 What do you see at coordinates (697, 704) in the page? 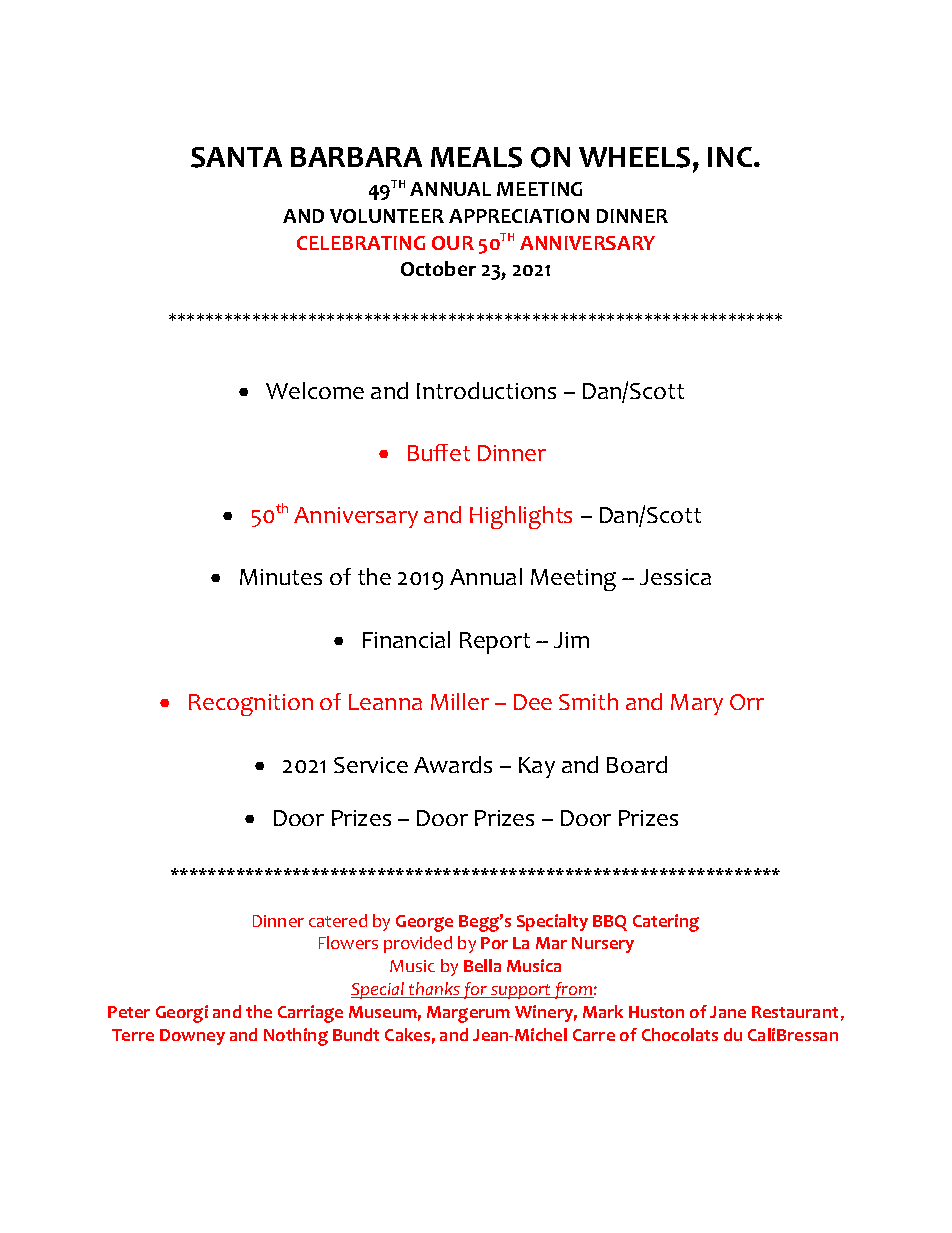
I see `Mary` at bounding box center [697, 704].
